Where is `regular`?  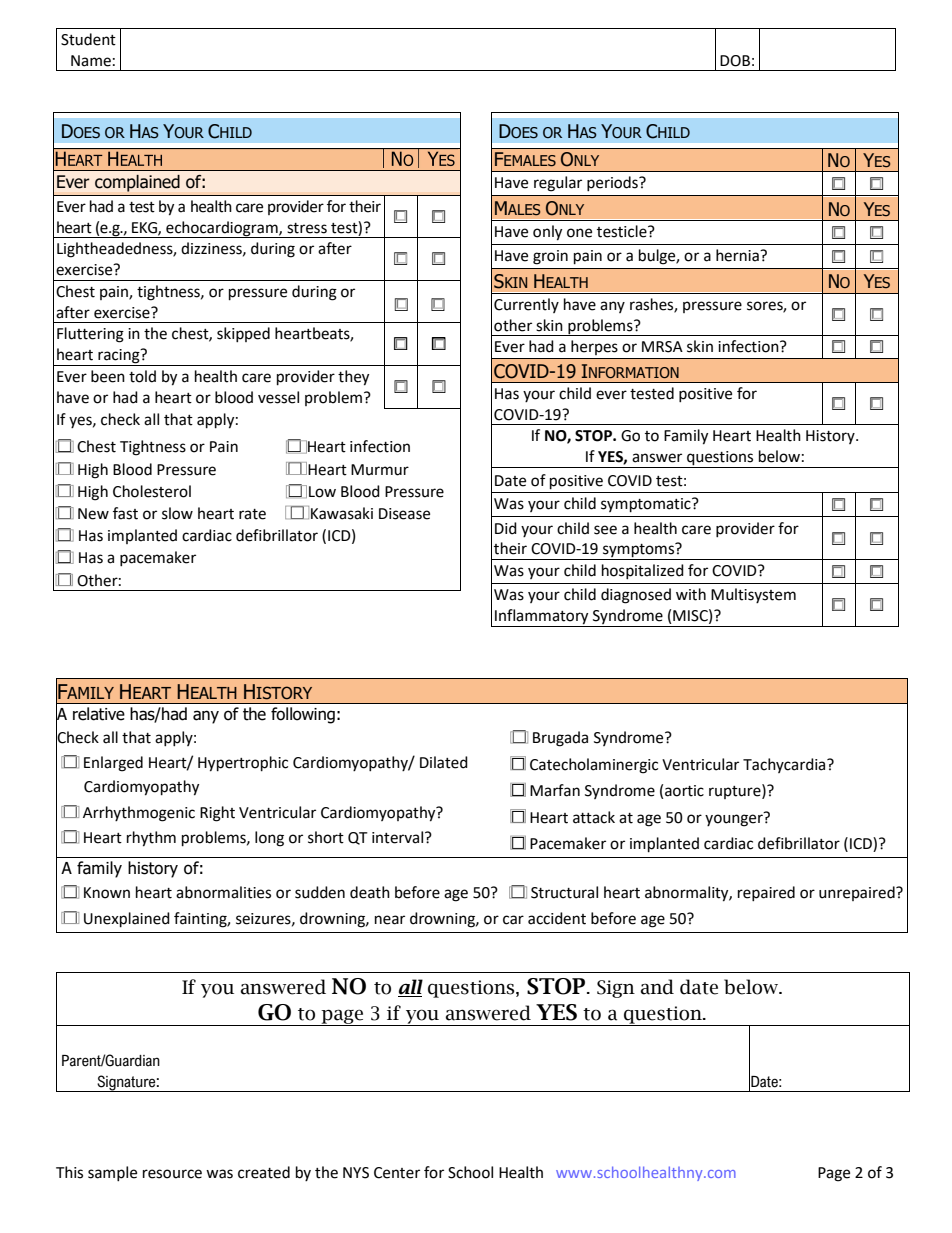
regular is located at coordinates (558, 184).
